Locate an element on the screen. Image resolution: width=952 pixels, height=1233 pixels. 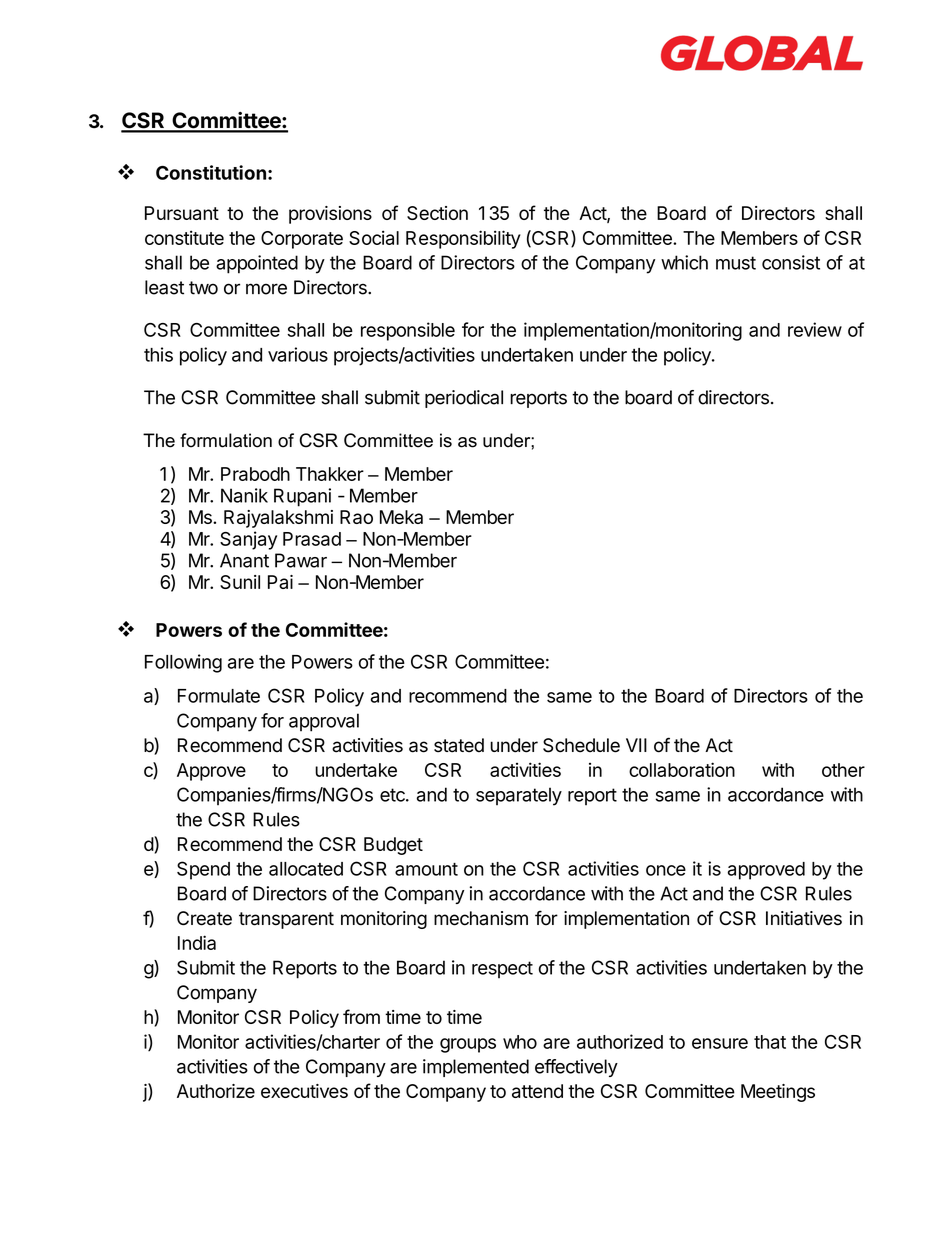
Spend is located at coordinates (203, 870).
